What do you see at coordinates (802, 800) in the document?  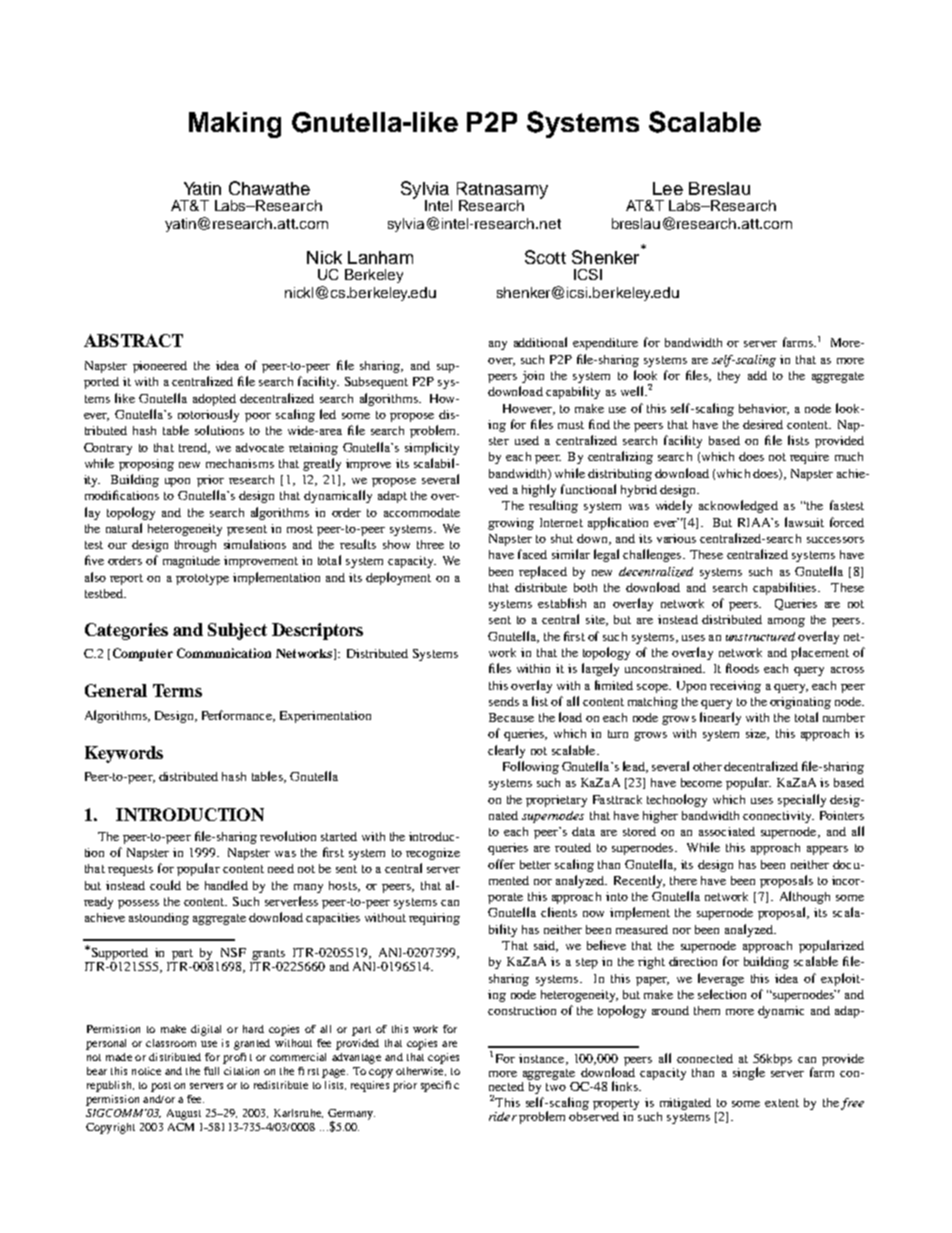 I see `specially` at bounding box center [802, 800].
